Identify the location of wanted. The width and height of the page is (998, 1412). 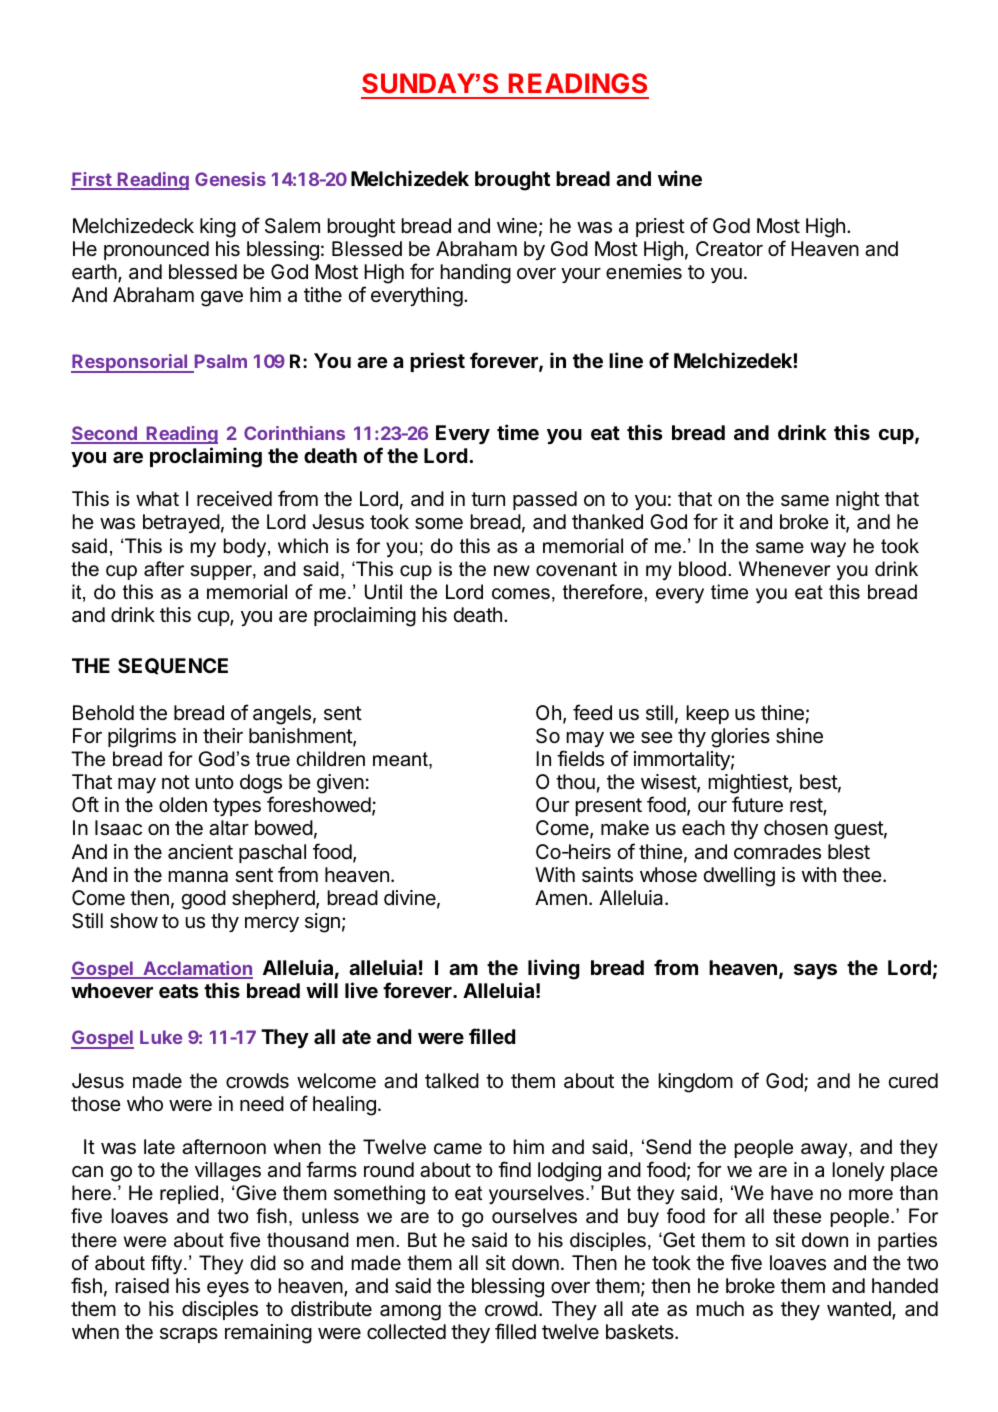
(860, 1310).
